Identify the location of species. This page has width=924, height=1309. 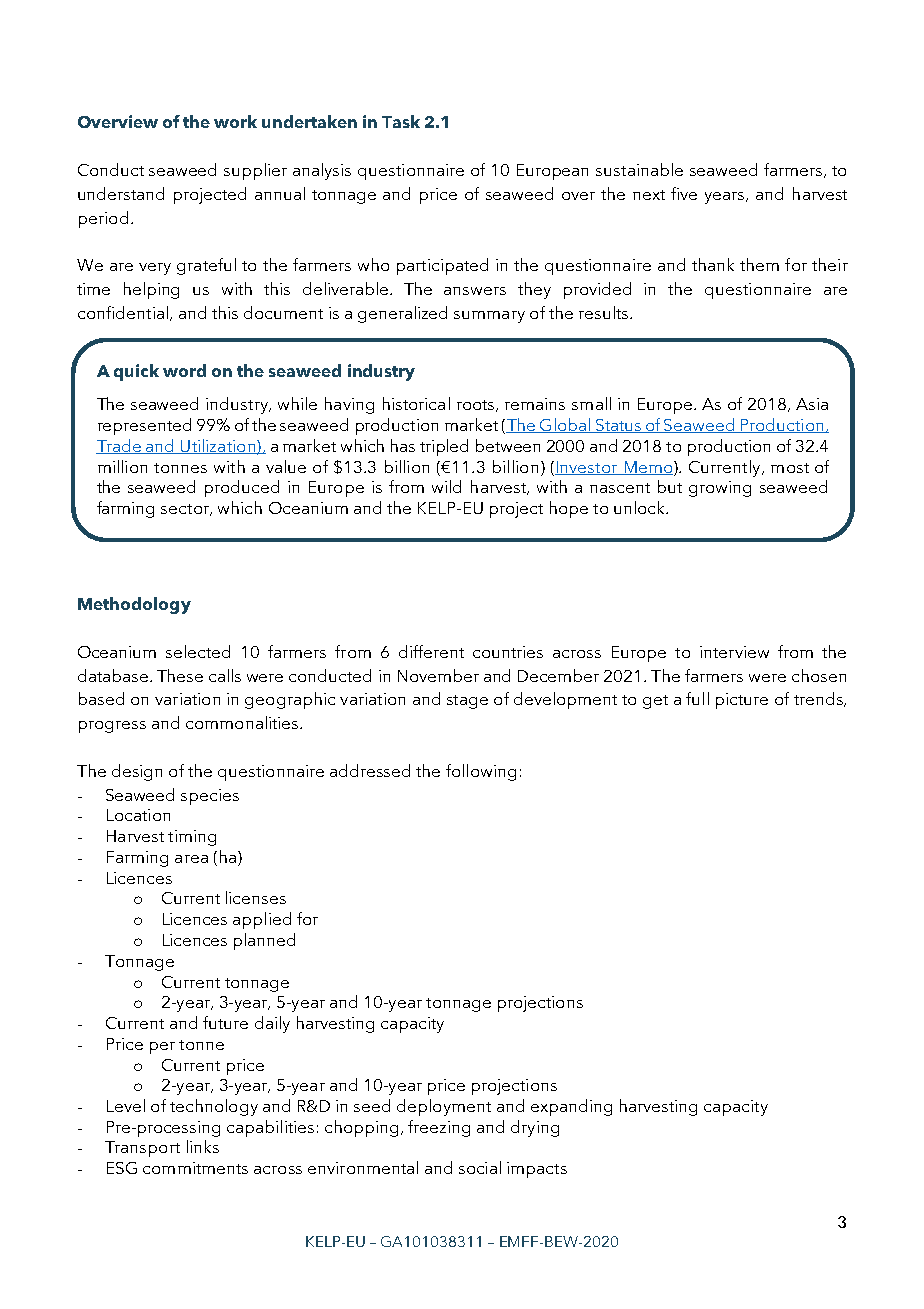
(210, 797).
